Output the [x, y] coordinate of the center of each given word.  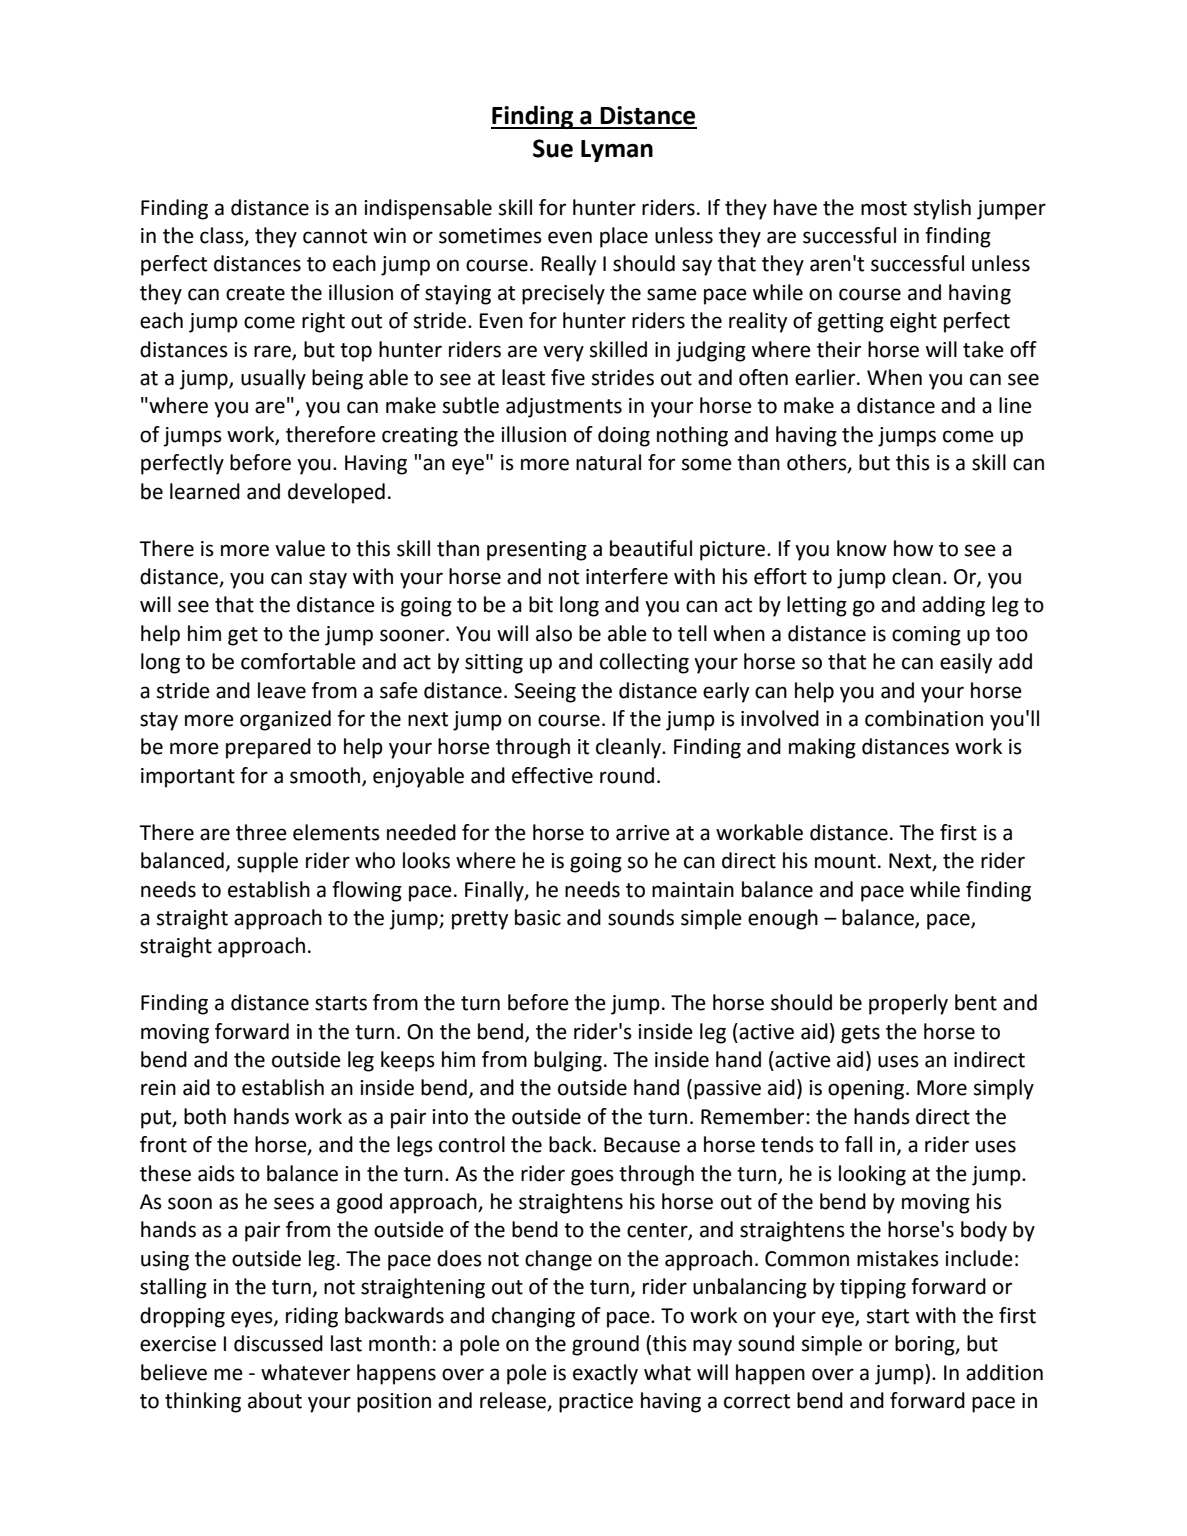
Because [642, 1145]
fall [858, 1144]
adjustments [564, 407]
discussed [278, 1343]
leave [282, 690]
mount [845, 861]
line [1015, 405]
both [205, 1116]
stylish [942, 209]
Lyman [617, 151]
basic [538, 917]
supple [267, 862]
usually [273, 379]
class [223, 236]
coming [926, 636]
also [554, 633]
